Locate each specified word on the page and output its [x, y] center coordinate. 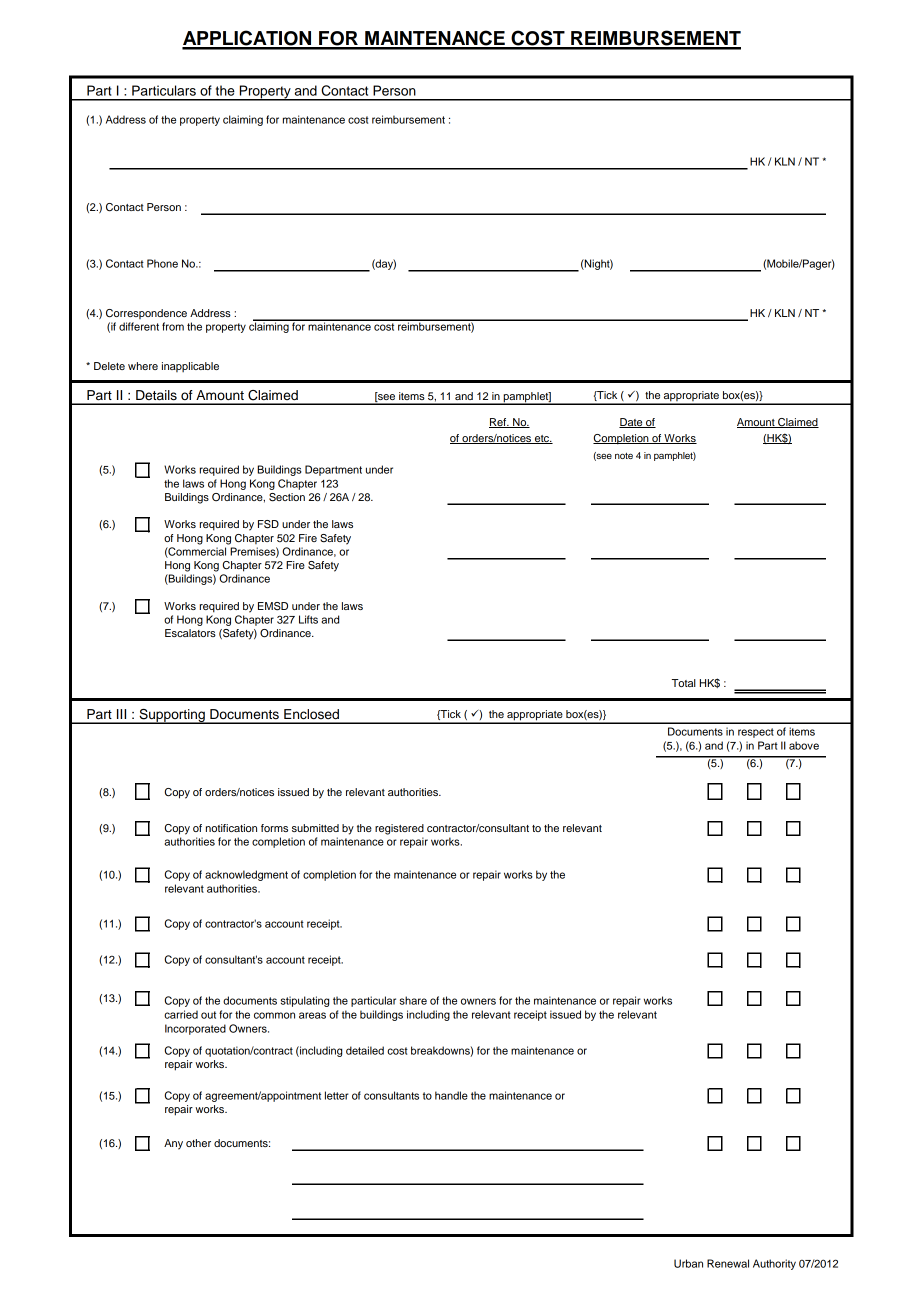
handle [451, 1095]
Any [173, 1144]
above [804, 745]
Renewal [728, 1263]
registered [399, 829]
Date [632, 423]
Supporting [172, 716]
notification [231, 828]
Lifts [308, 619]
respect [756, 733]
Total [684, 683]
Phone [162, 263]
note [624, 455]
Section [287, 497]
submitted [315, 828]
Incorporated [195, 1029]
